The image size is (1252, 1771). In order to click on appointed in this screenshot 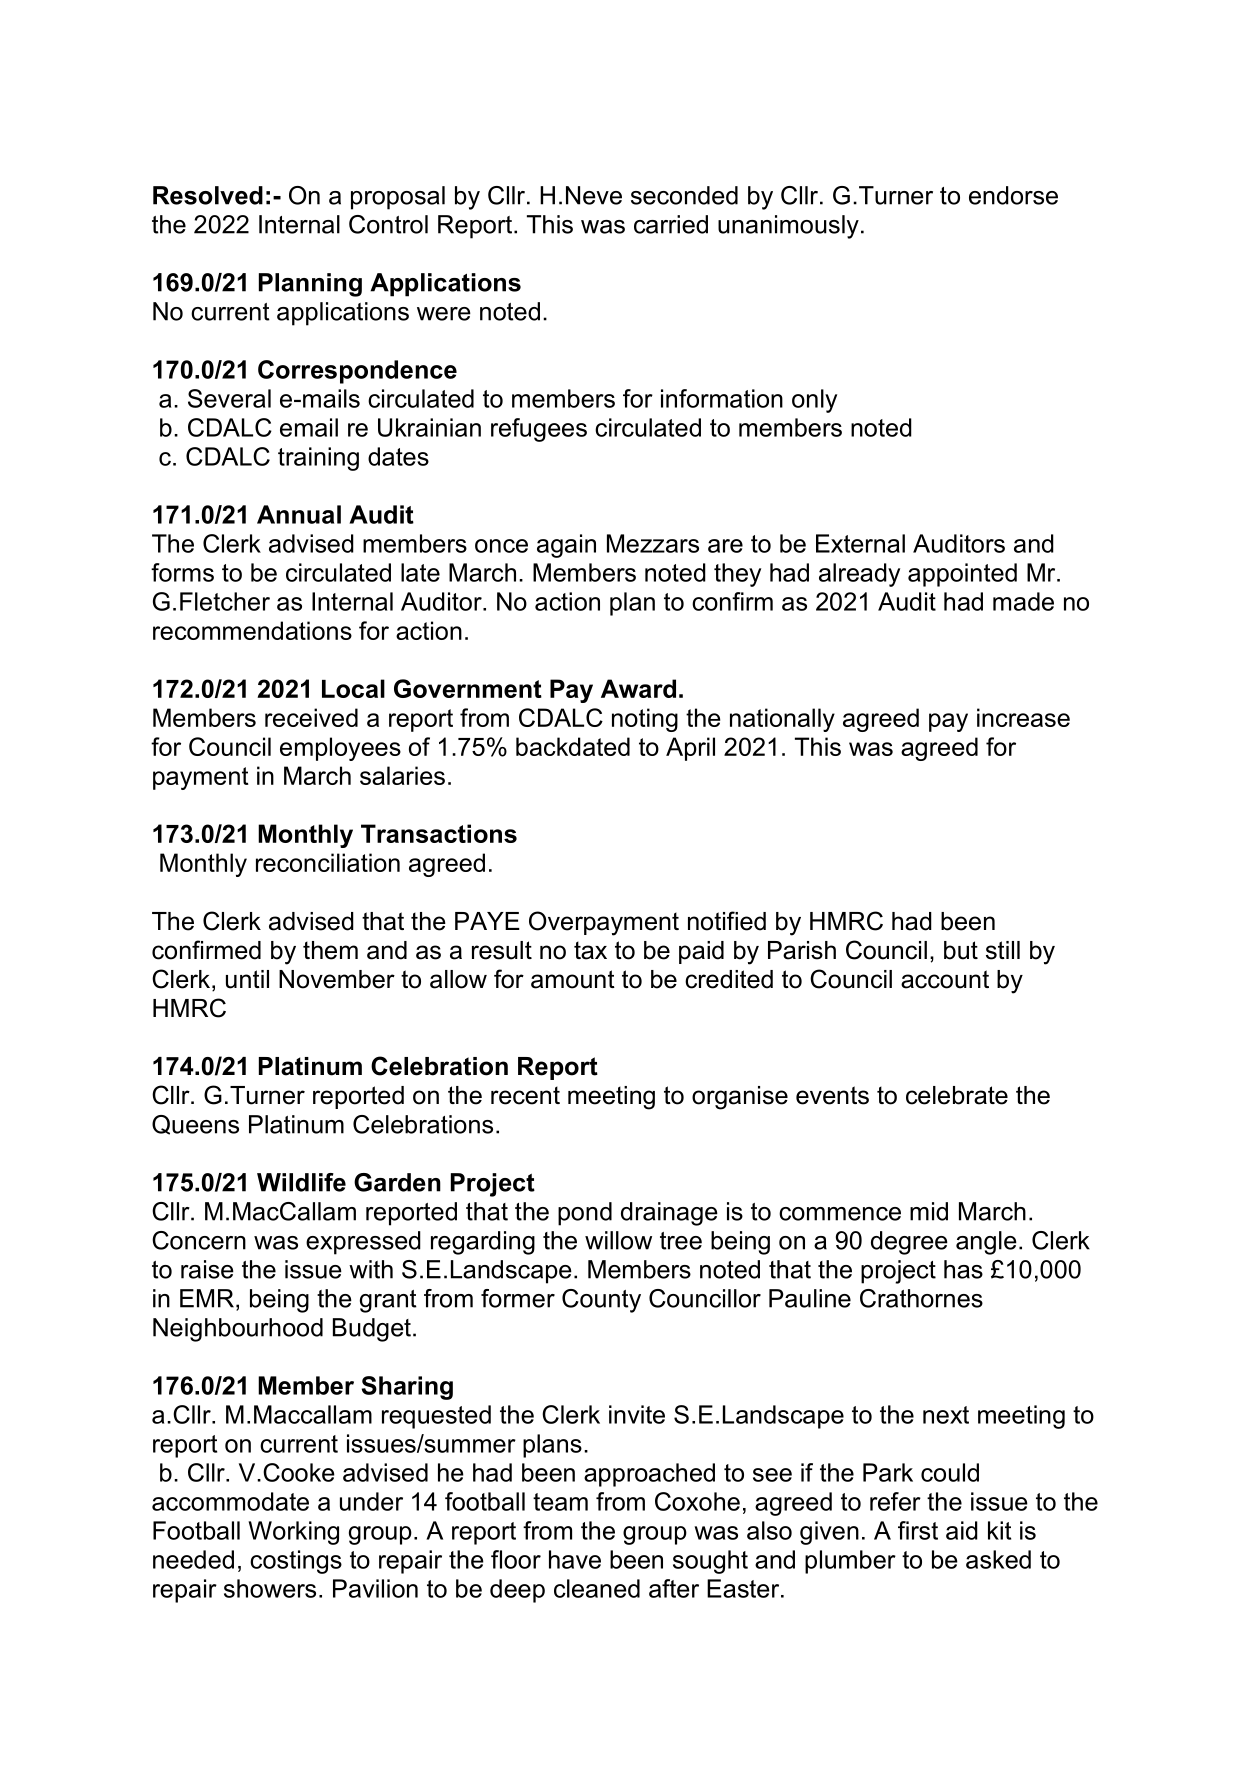, I will do `click(962, 575)`.
